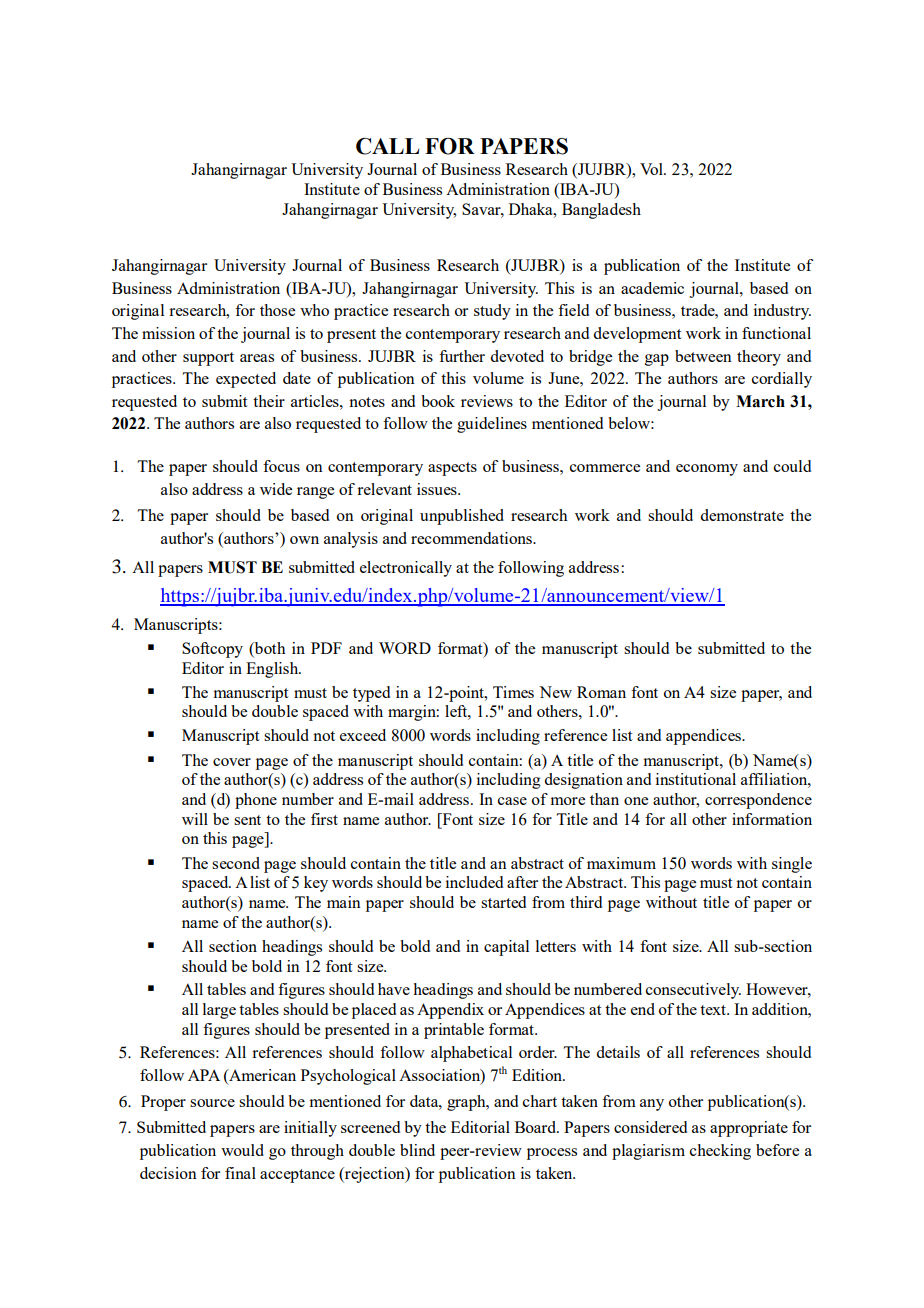 This screenshot has width=924, height=1308. Describe the element at coordinates (472, 538) in the screenshot. I see `recommendations` at that location.
